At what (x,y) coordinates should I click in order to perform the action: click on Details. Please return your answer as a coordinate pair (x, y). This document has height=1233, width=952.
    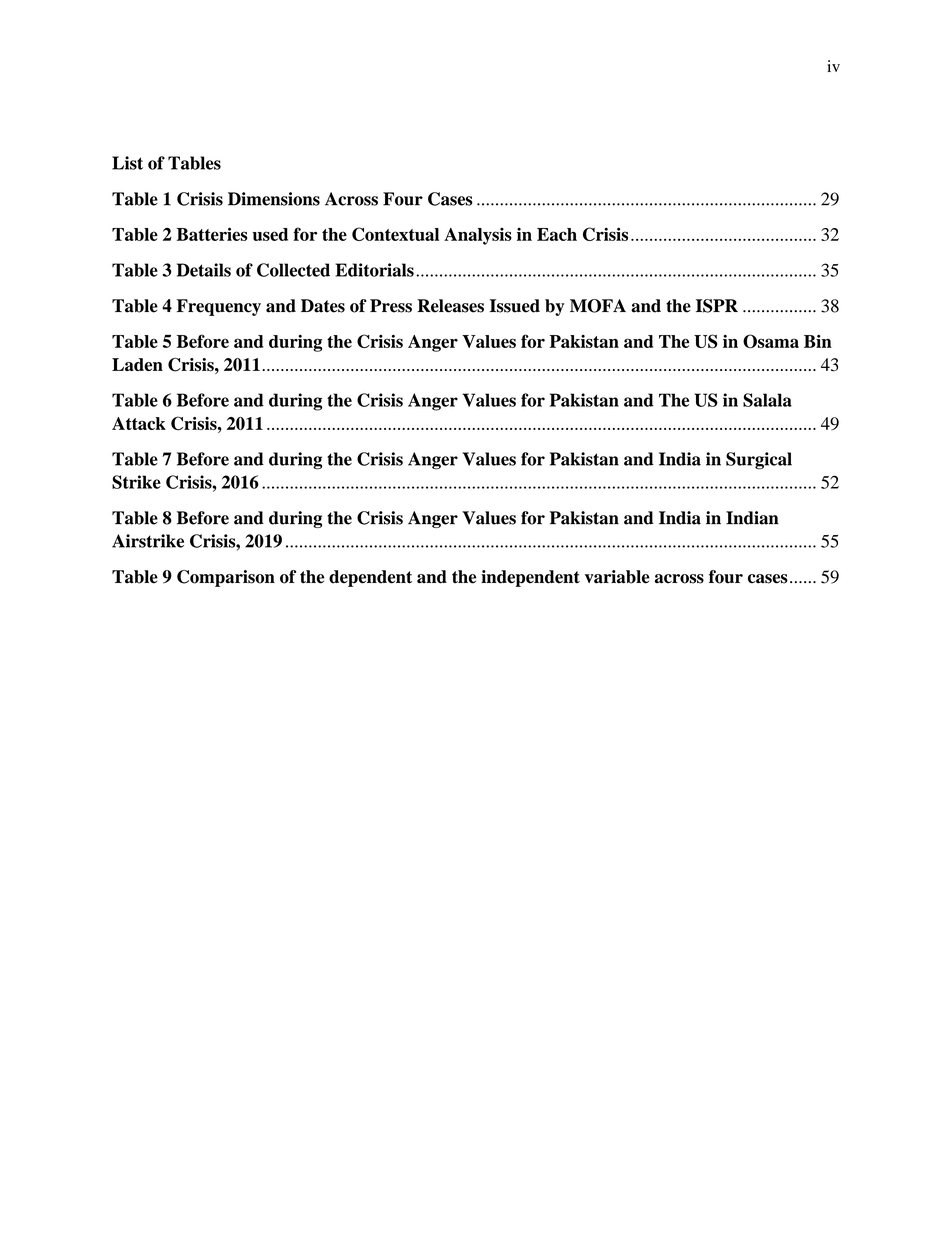
    Looking at the image, I should click on (204, 270).
